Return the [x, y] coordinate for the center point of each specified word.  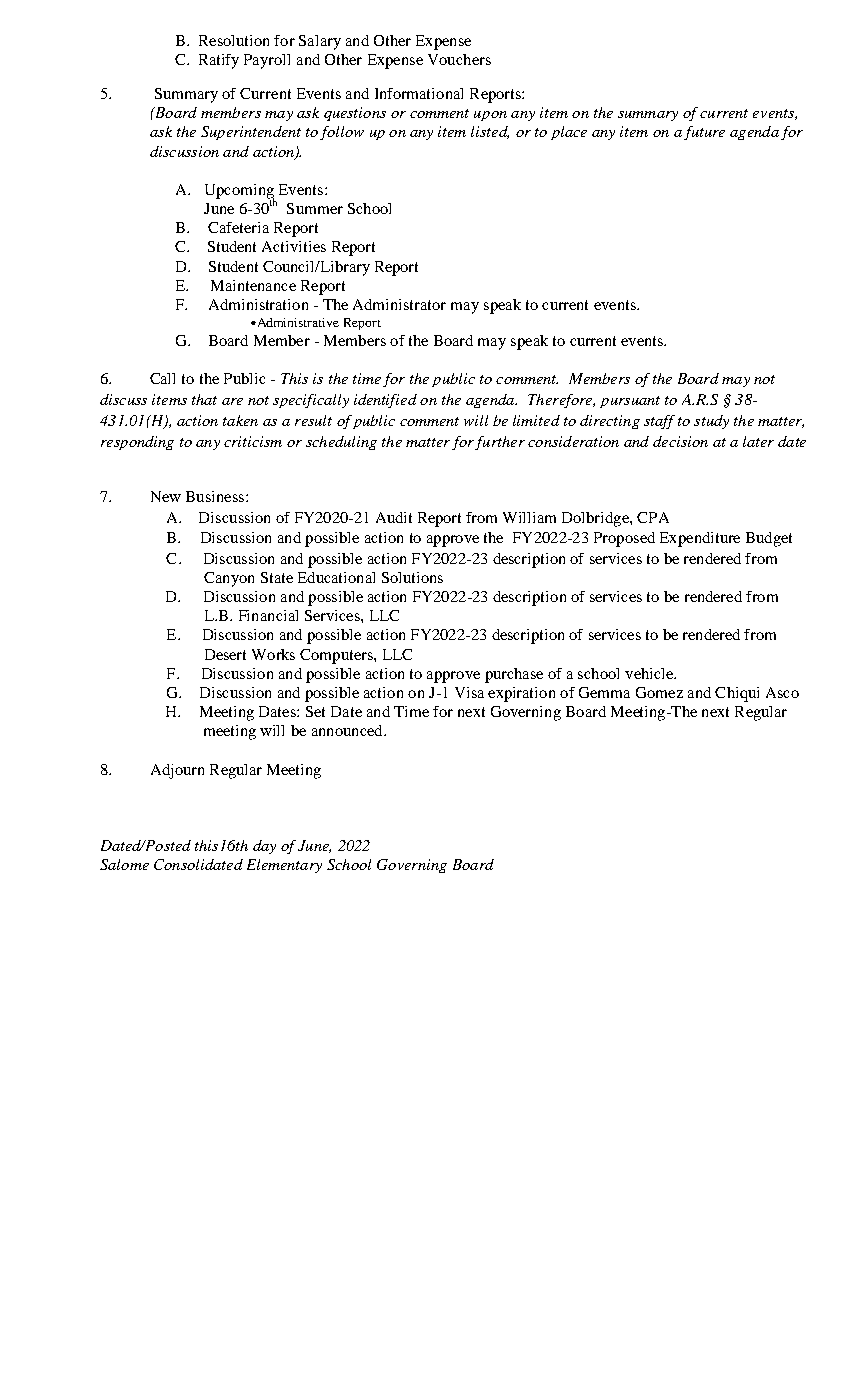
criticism [253, 441]
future [704, 133]
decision [680, 441]
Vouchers [459, 59]
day [264, 847]
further [500, 443]
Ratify [219, 61]
